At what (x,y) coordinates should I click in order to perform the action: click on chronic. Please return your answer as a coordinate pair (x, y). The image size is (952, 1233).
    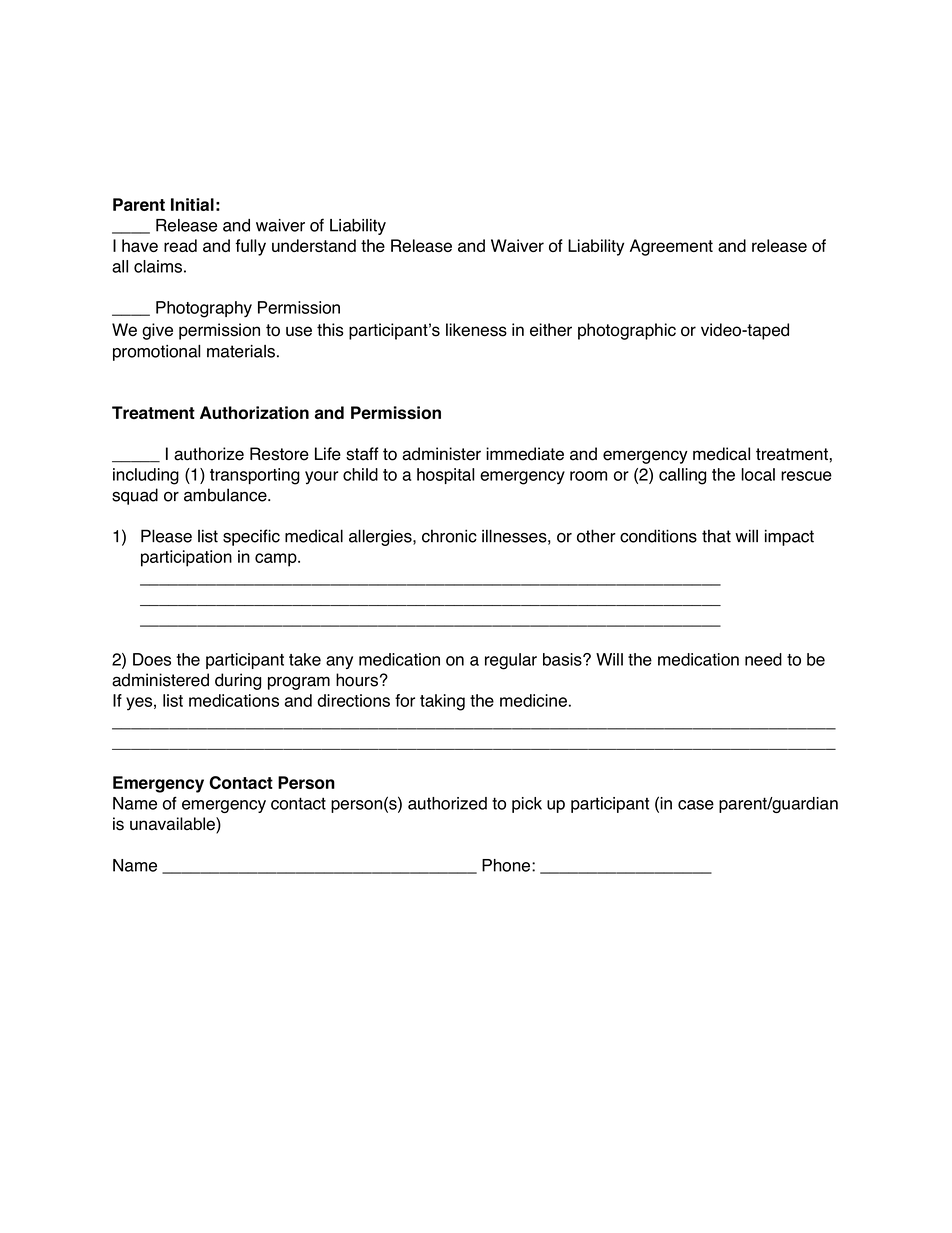
    Looking at the image, I should click on (449, 536).
